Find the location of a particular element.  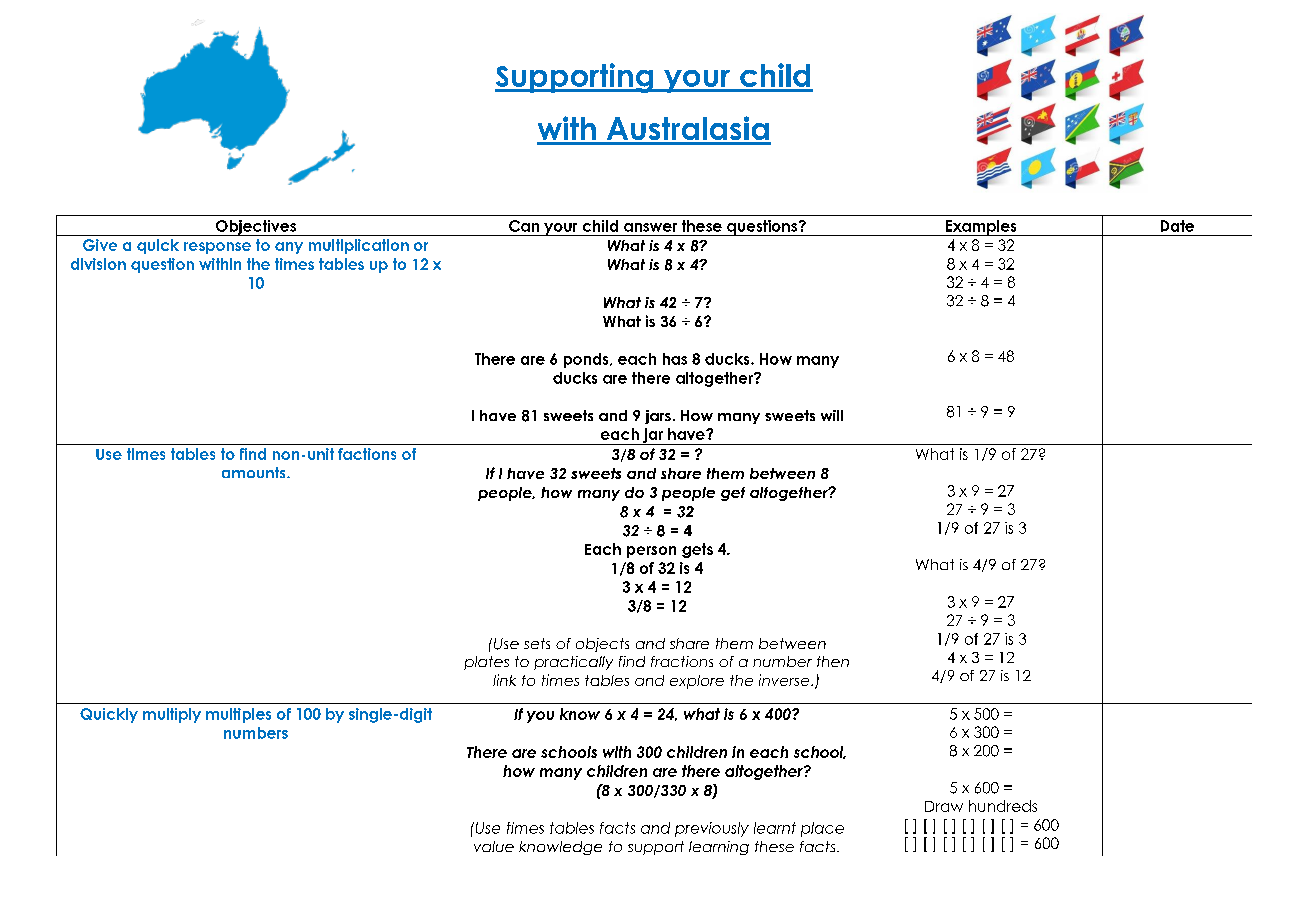

answer is located at coordinates (650, 227).
